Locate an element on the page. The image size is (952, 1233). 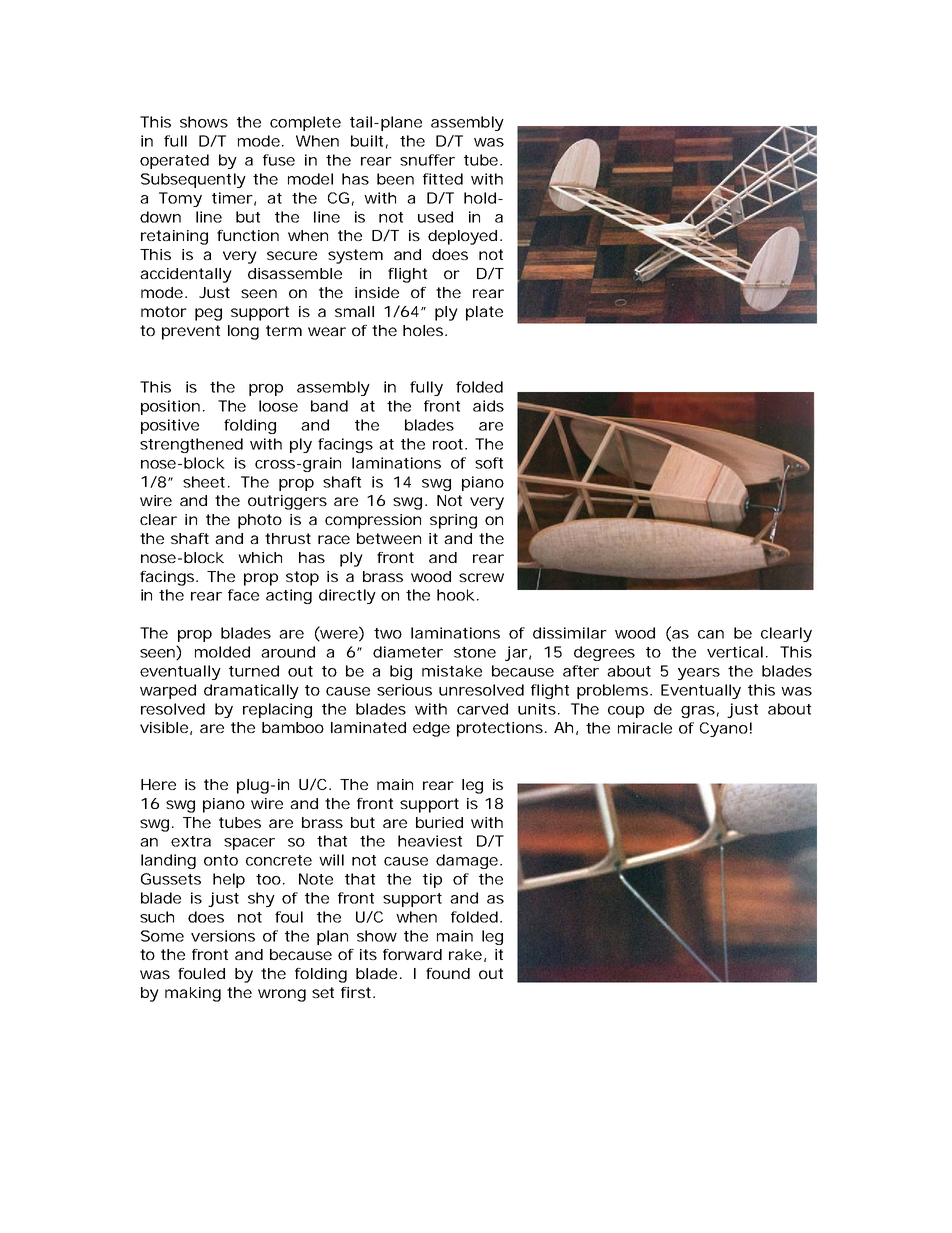
fitted is located at coordinates (443, 179).
